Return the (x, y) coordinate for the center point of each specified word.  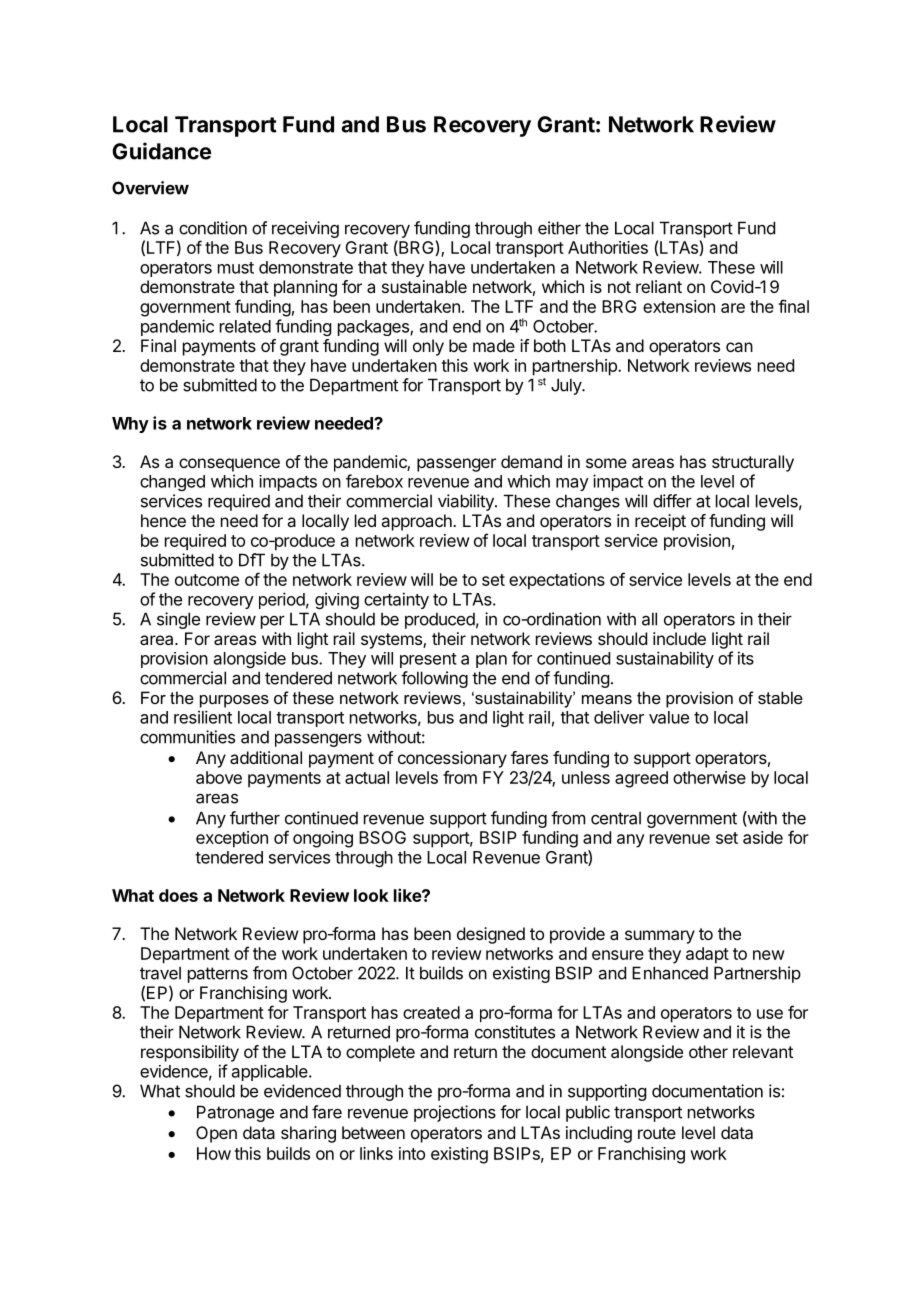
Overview (150, 188)
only (428, 347)
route (657, 1133)
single (178, 620)
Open (216, 1134)
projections (455, 1113)
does (178, 895)
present (428, 660)
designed (491, 935)
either (559, 228)
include (679, 638)
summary (660, 937)
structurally (753, 463)
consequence (229, 465)
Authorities (608, 247)
